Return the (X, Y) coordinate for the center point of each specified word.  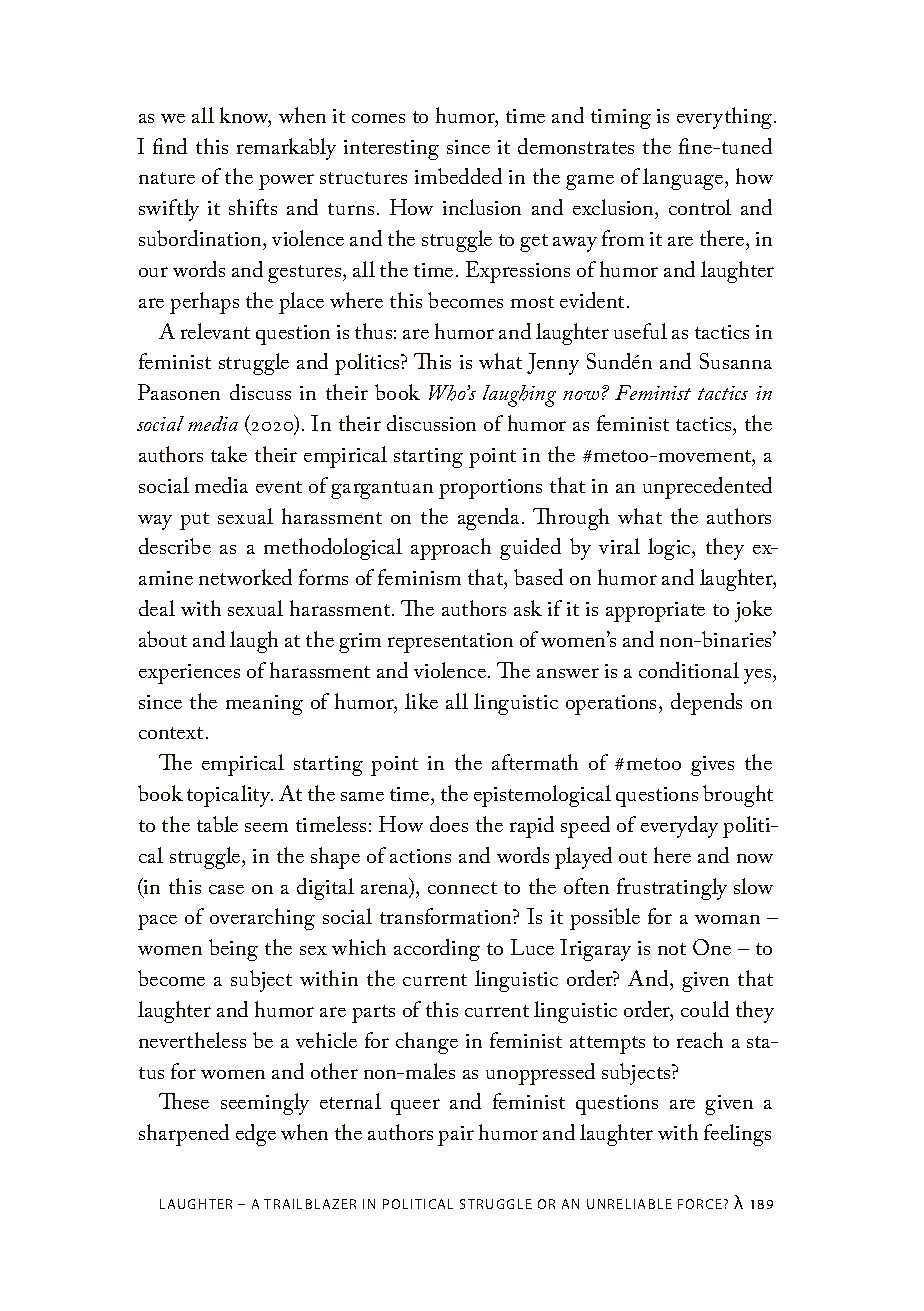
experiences (189, 674)
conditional (689, 670)
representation (450, 643)
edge (256, 1135)
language (684, 179)
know (245, 116)
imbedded (458, 176)
